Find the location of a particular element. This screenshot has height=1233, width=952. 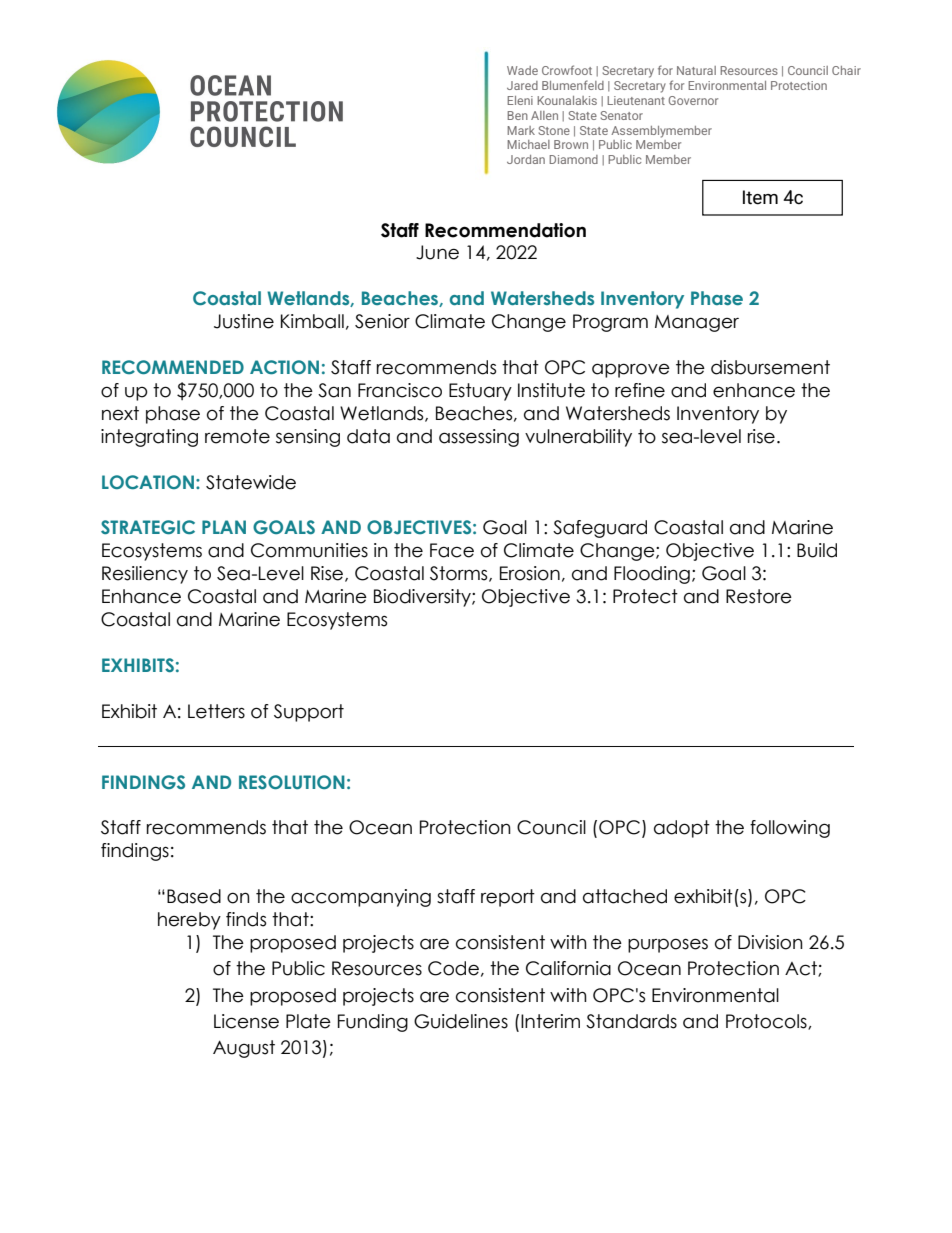

Ben is located at coordinates (517, 115).
